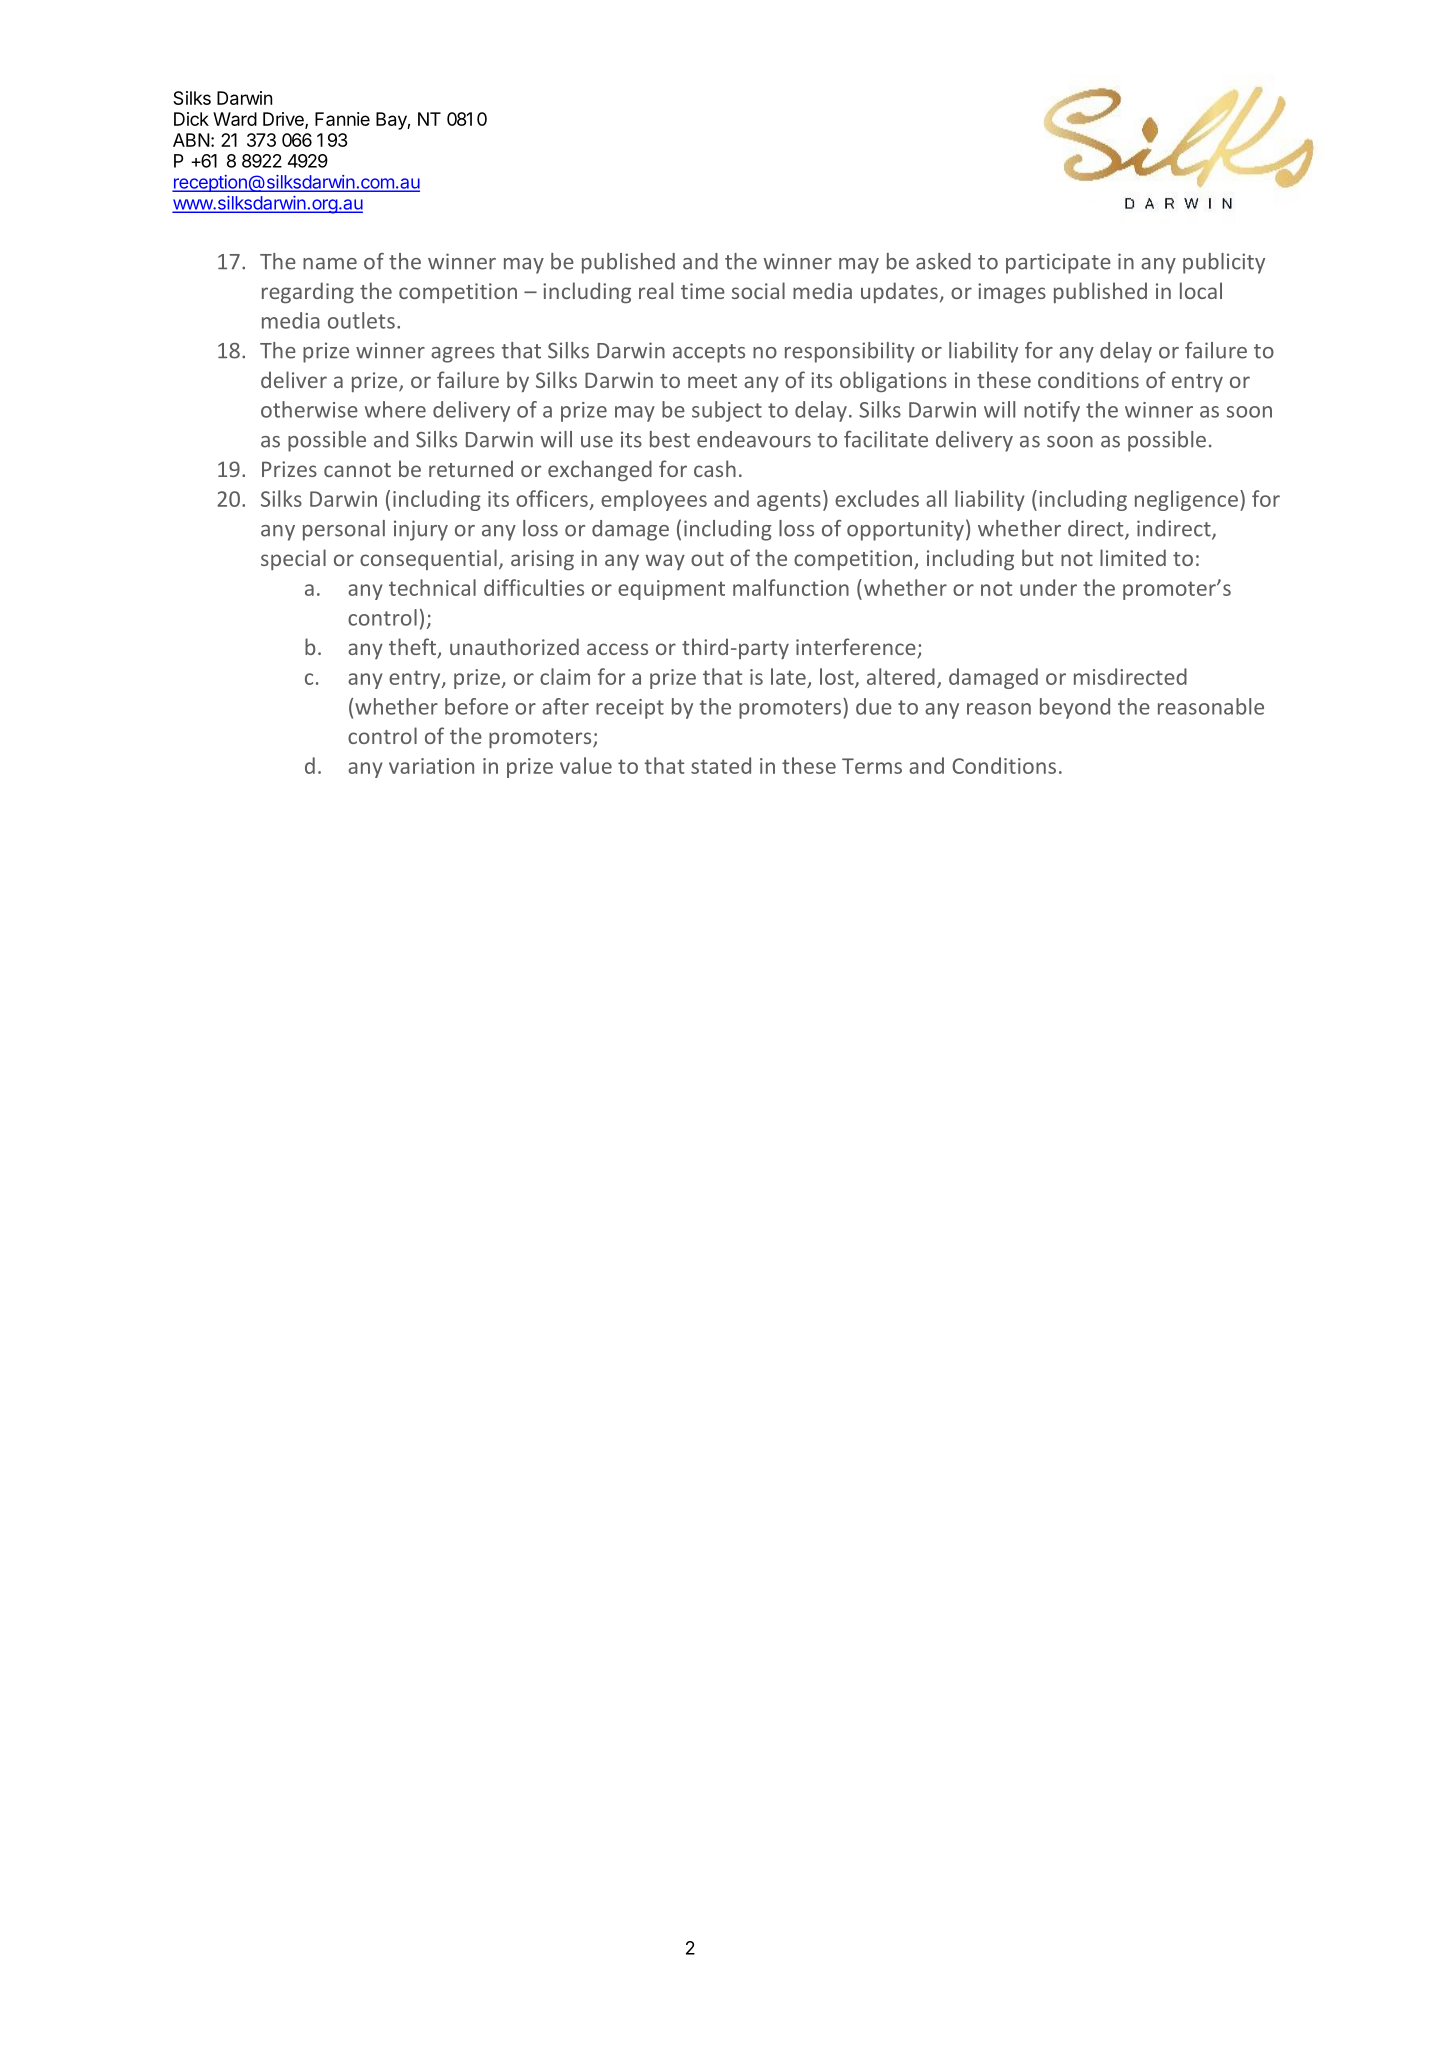  What do you see at coordinates (1186, 500) in the screenshot?
I see `negligence` at bounding box center [1186, 500].
